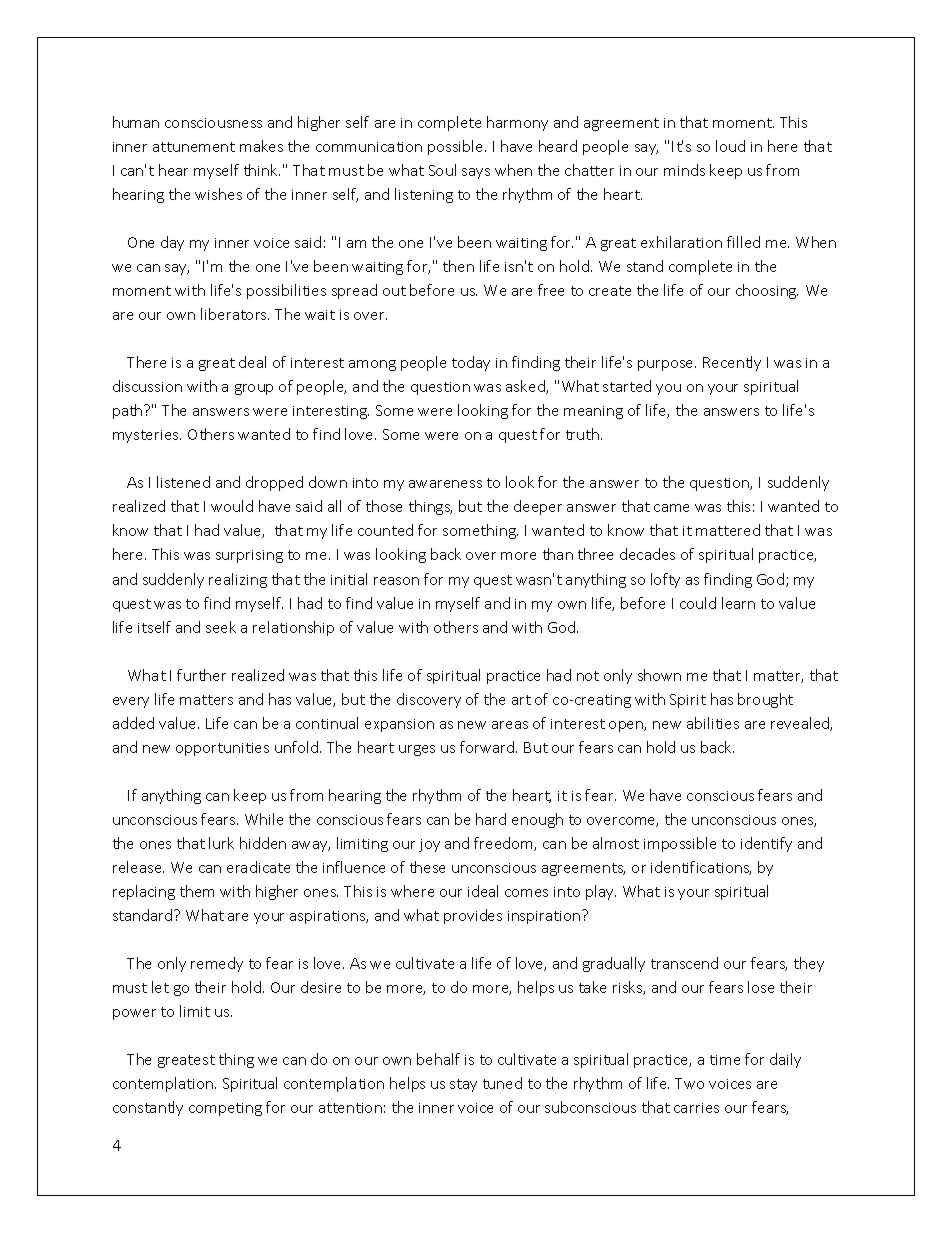 This document has width=952, height=1233. I want to click on awareness, so click(445, 484).
